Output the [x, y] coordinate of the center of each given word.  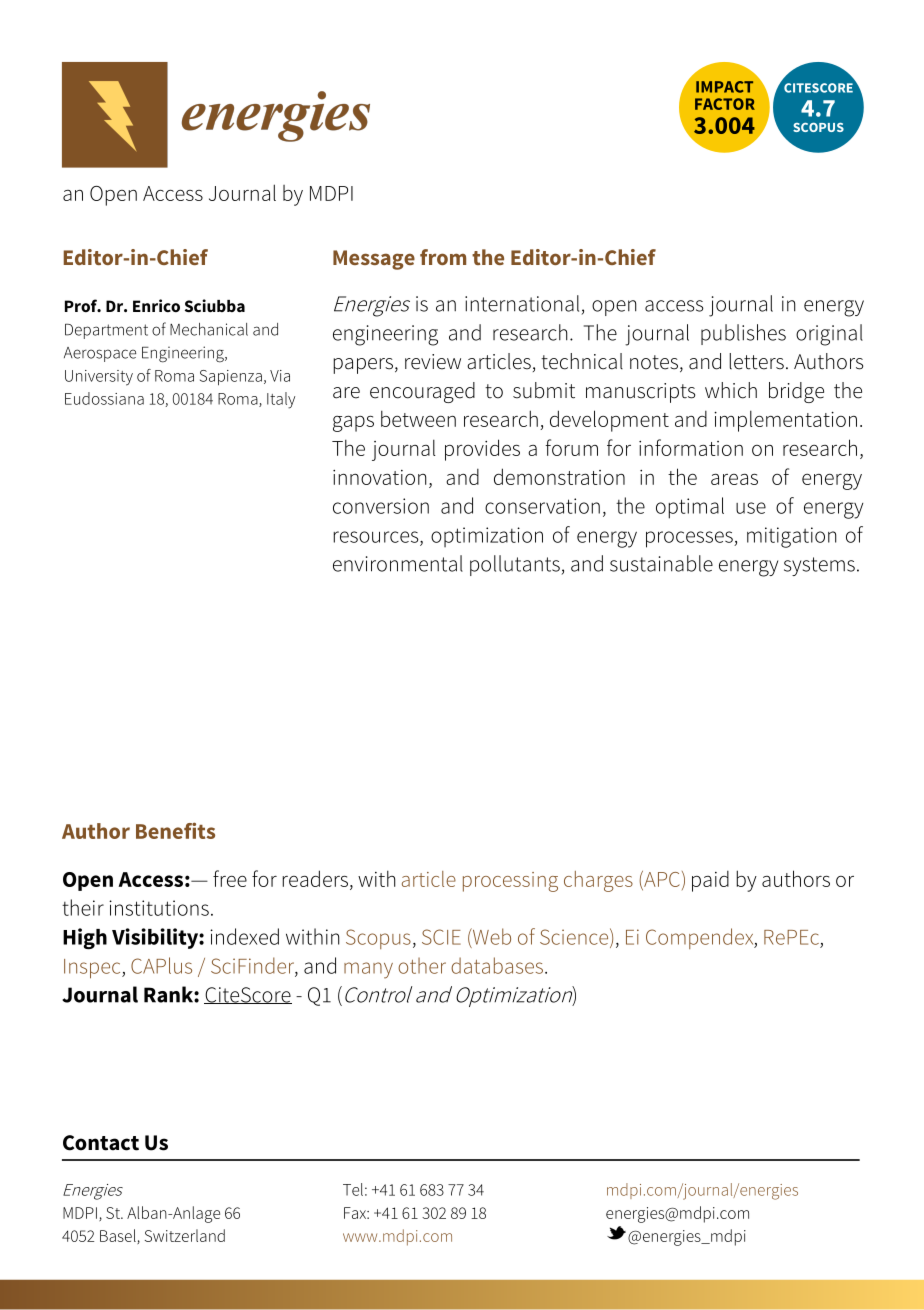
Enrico [156, 305]
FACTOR [725, 104]
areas [734, 479]
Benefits [175, 830]
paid [710, 881]
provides [482, 450]
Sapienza [231, 378]
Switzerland [185, 1235]
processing [510, 882]
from [443, 257]
